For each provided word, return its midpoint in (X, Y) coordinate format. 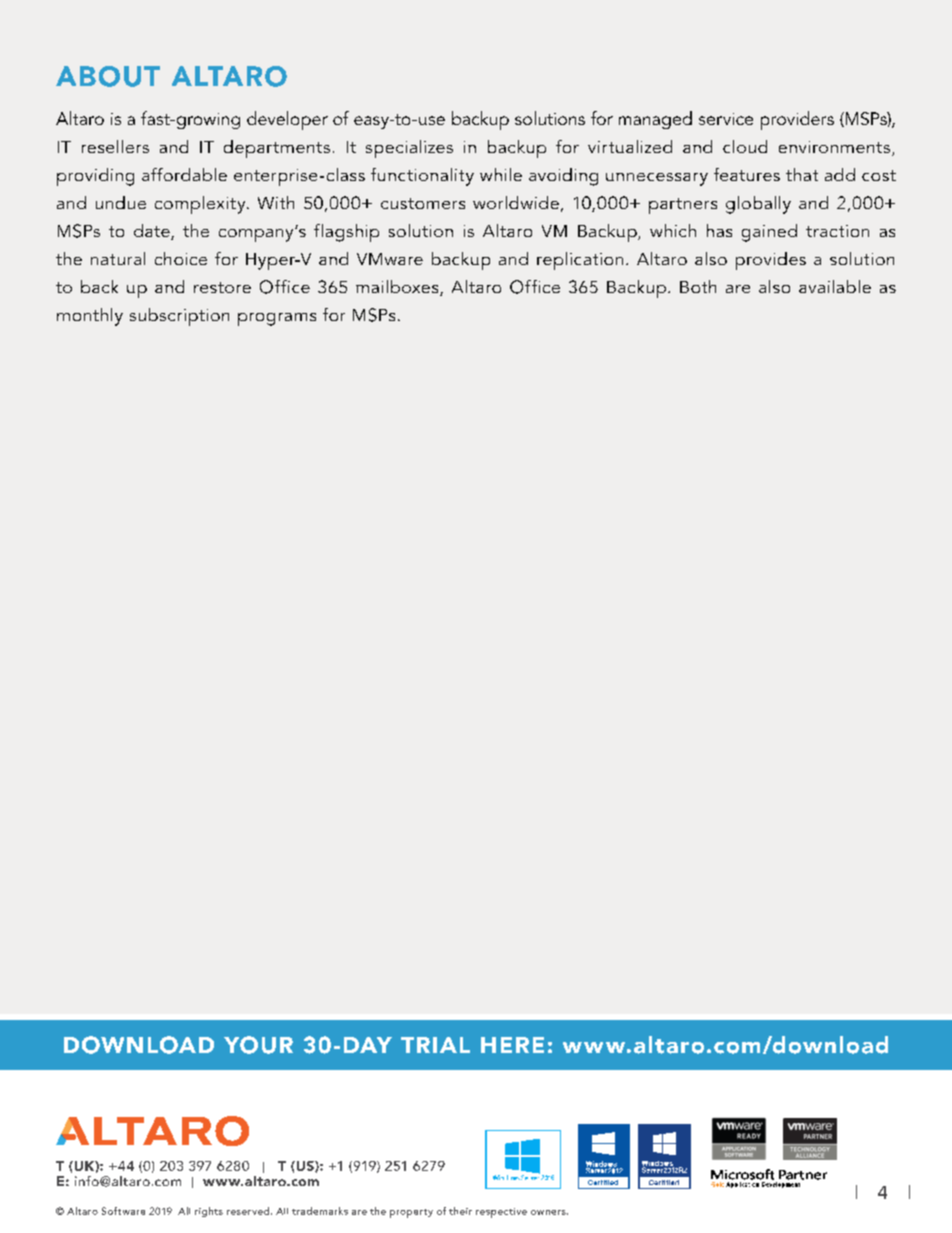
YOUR (258, 1045)
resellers (115, 146)
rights (209, 1212)
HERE (512, 1045)
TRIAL (435, 1045)
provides (771, 261)
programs (277, 319)
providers (797, 120)
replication (580, 261)
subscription (179, 317)
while (501, 174)
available (835, 286)
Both (698, 286)
